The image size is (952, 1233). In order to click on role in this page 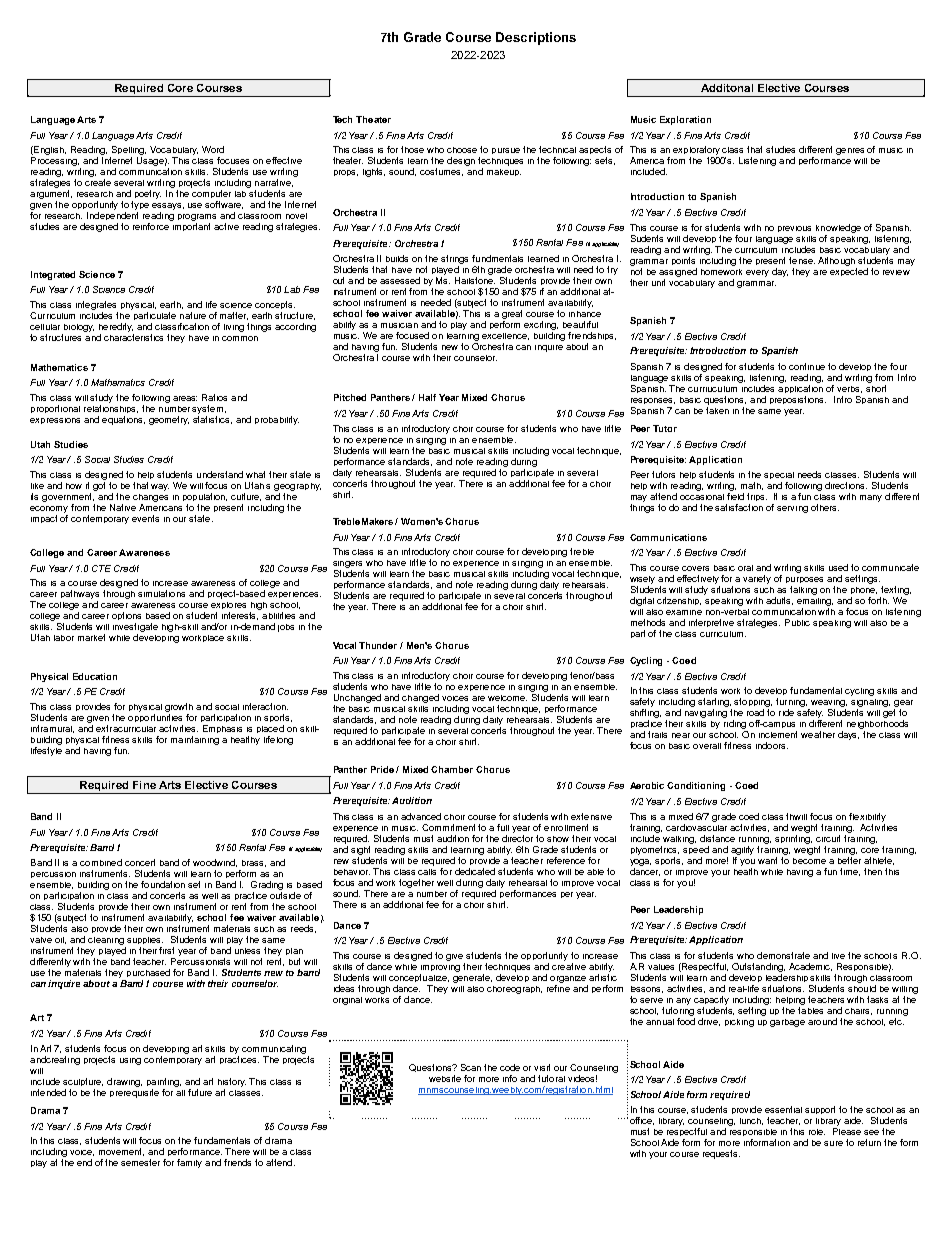, I will do `click(817, 1132)`.
